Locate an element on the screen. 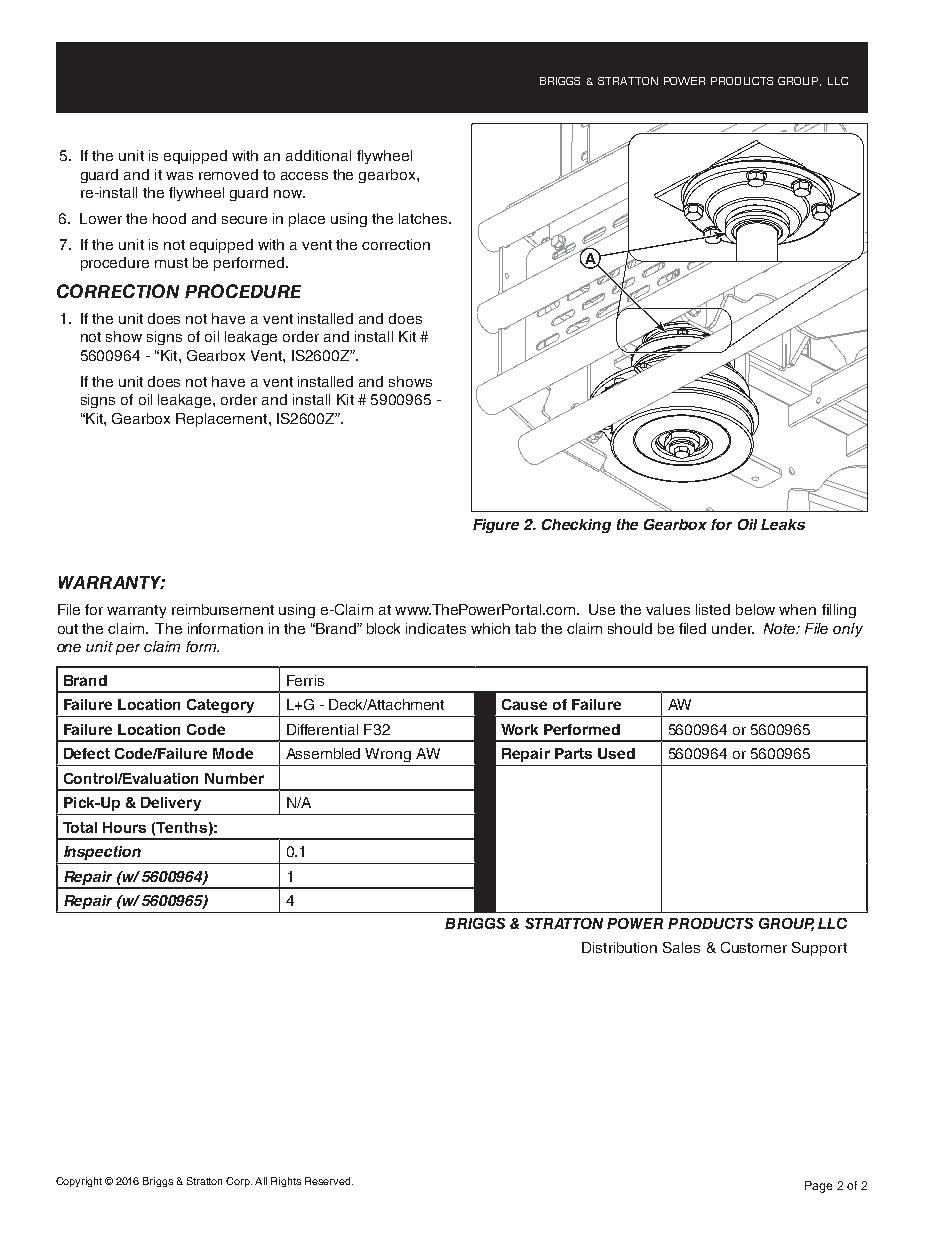 Image resolution: width=952 pixels, height=1233 pixels. Wrong is located at coordinates (388, 755).
